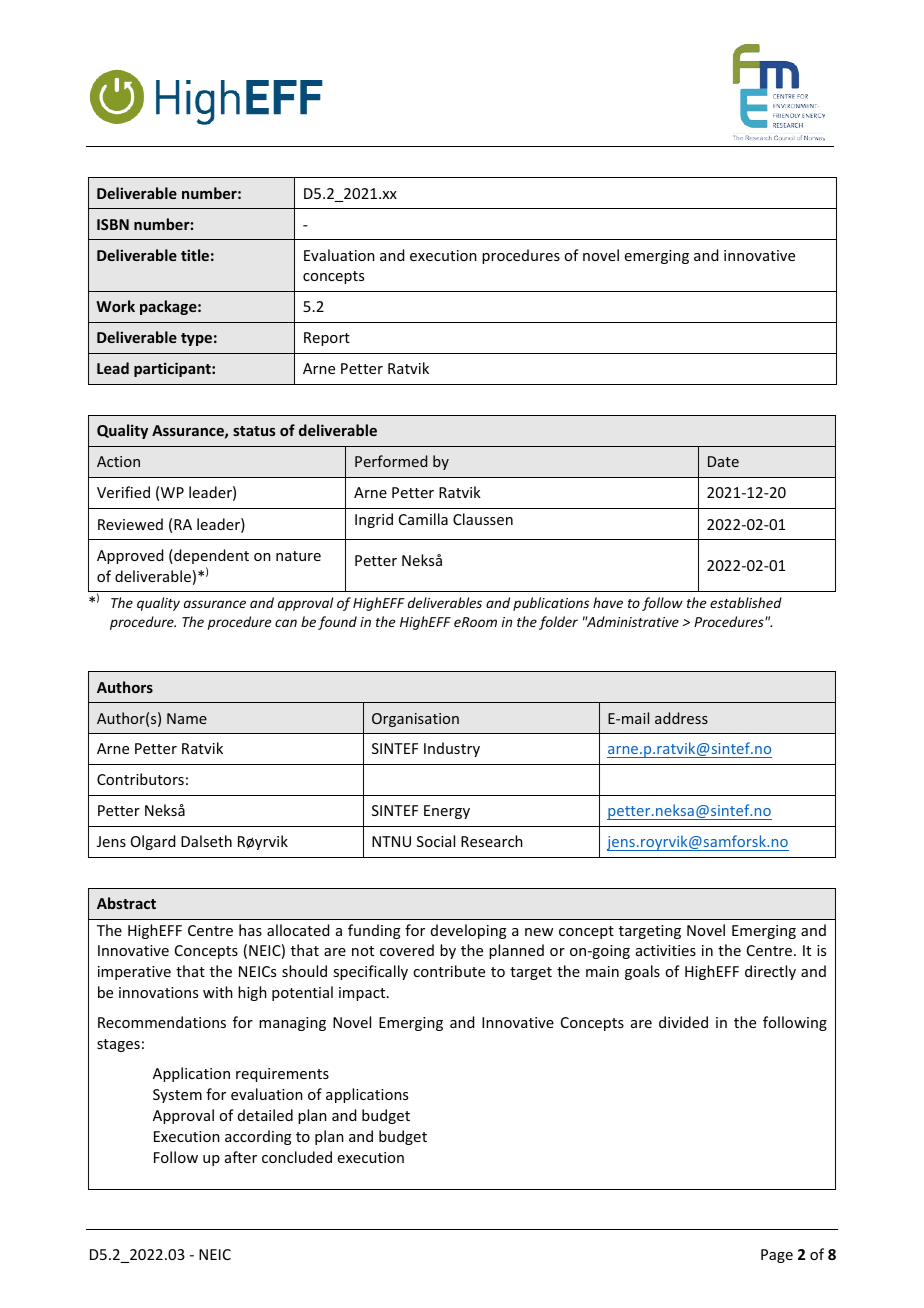 This document has height=1308, width=924. What do you see at coordinates (187, 718) in the document?
I see `Name` at bounding box center [187, 718].
